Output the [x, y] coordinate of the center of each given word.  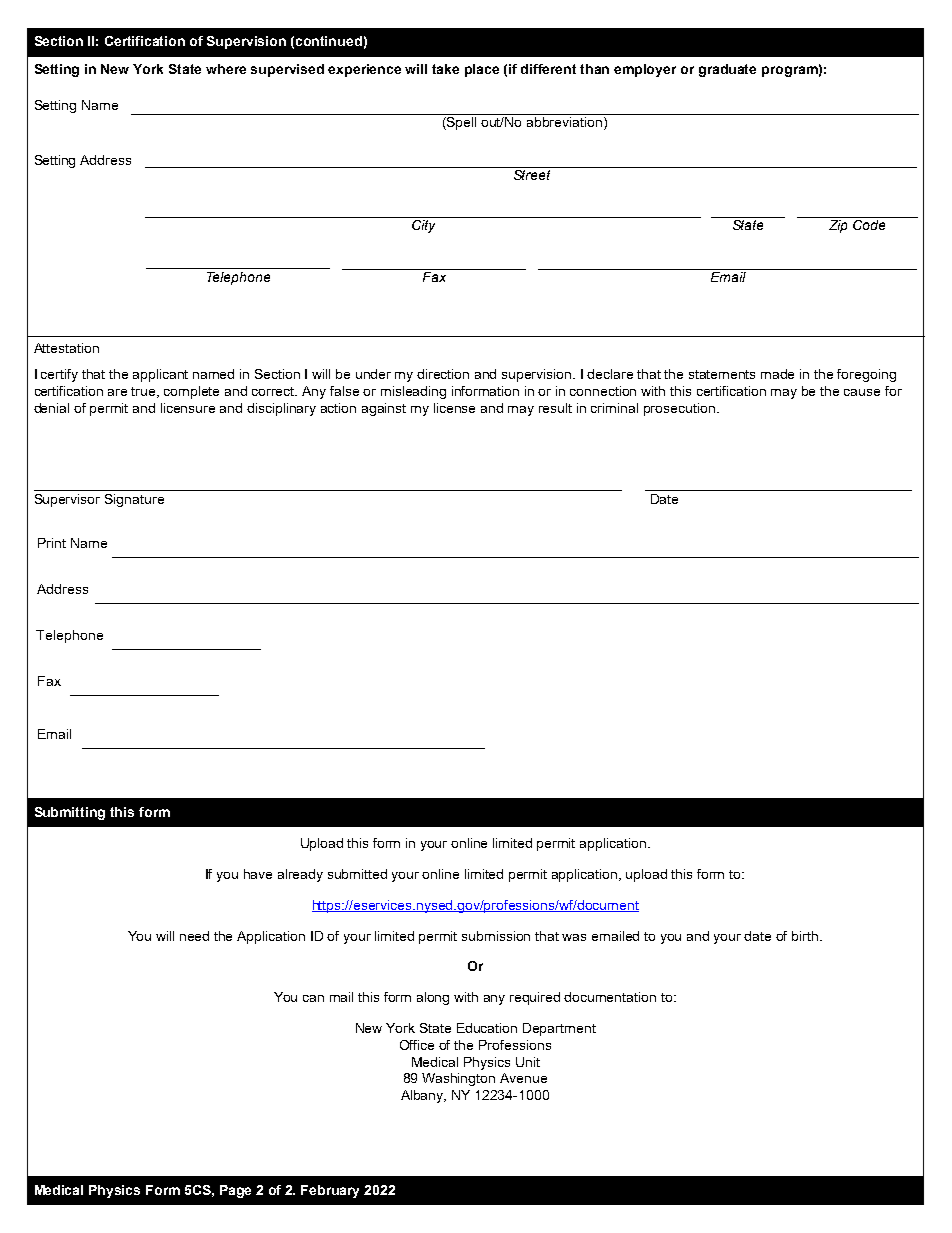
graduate [727, 70]
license [454, 408]
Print [52, 543]
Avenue [523, 1078]
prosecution [679, 409]
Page [235, 1191]
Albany [423, 1096]
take [445, 69]
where [226, 69]
